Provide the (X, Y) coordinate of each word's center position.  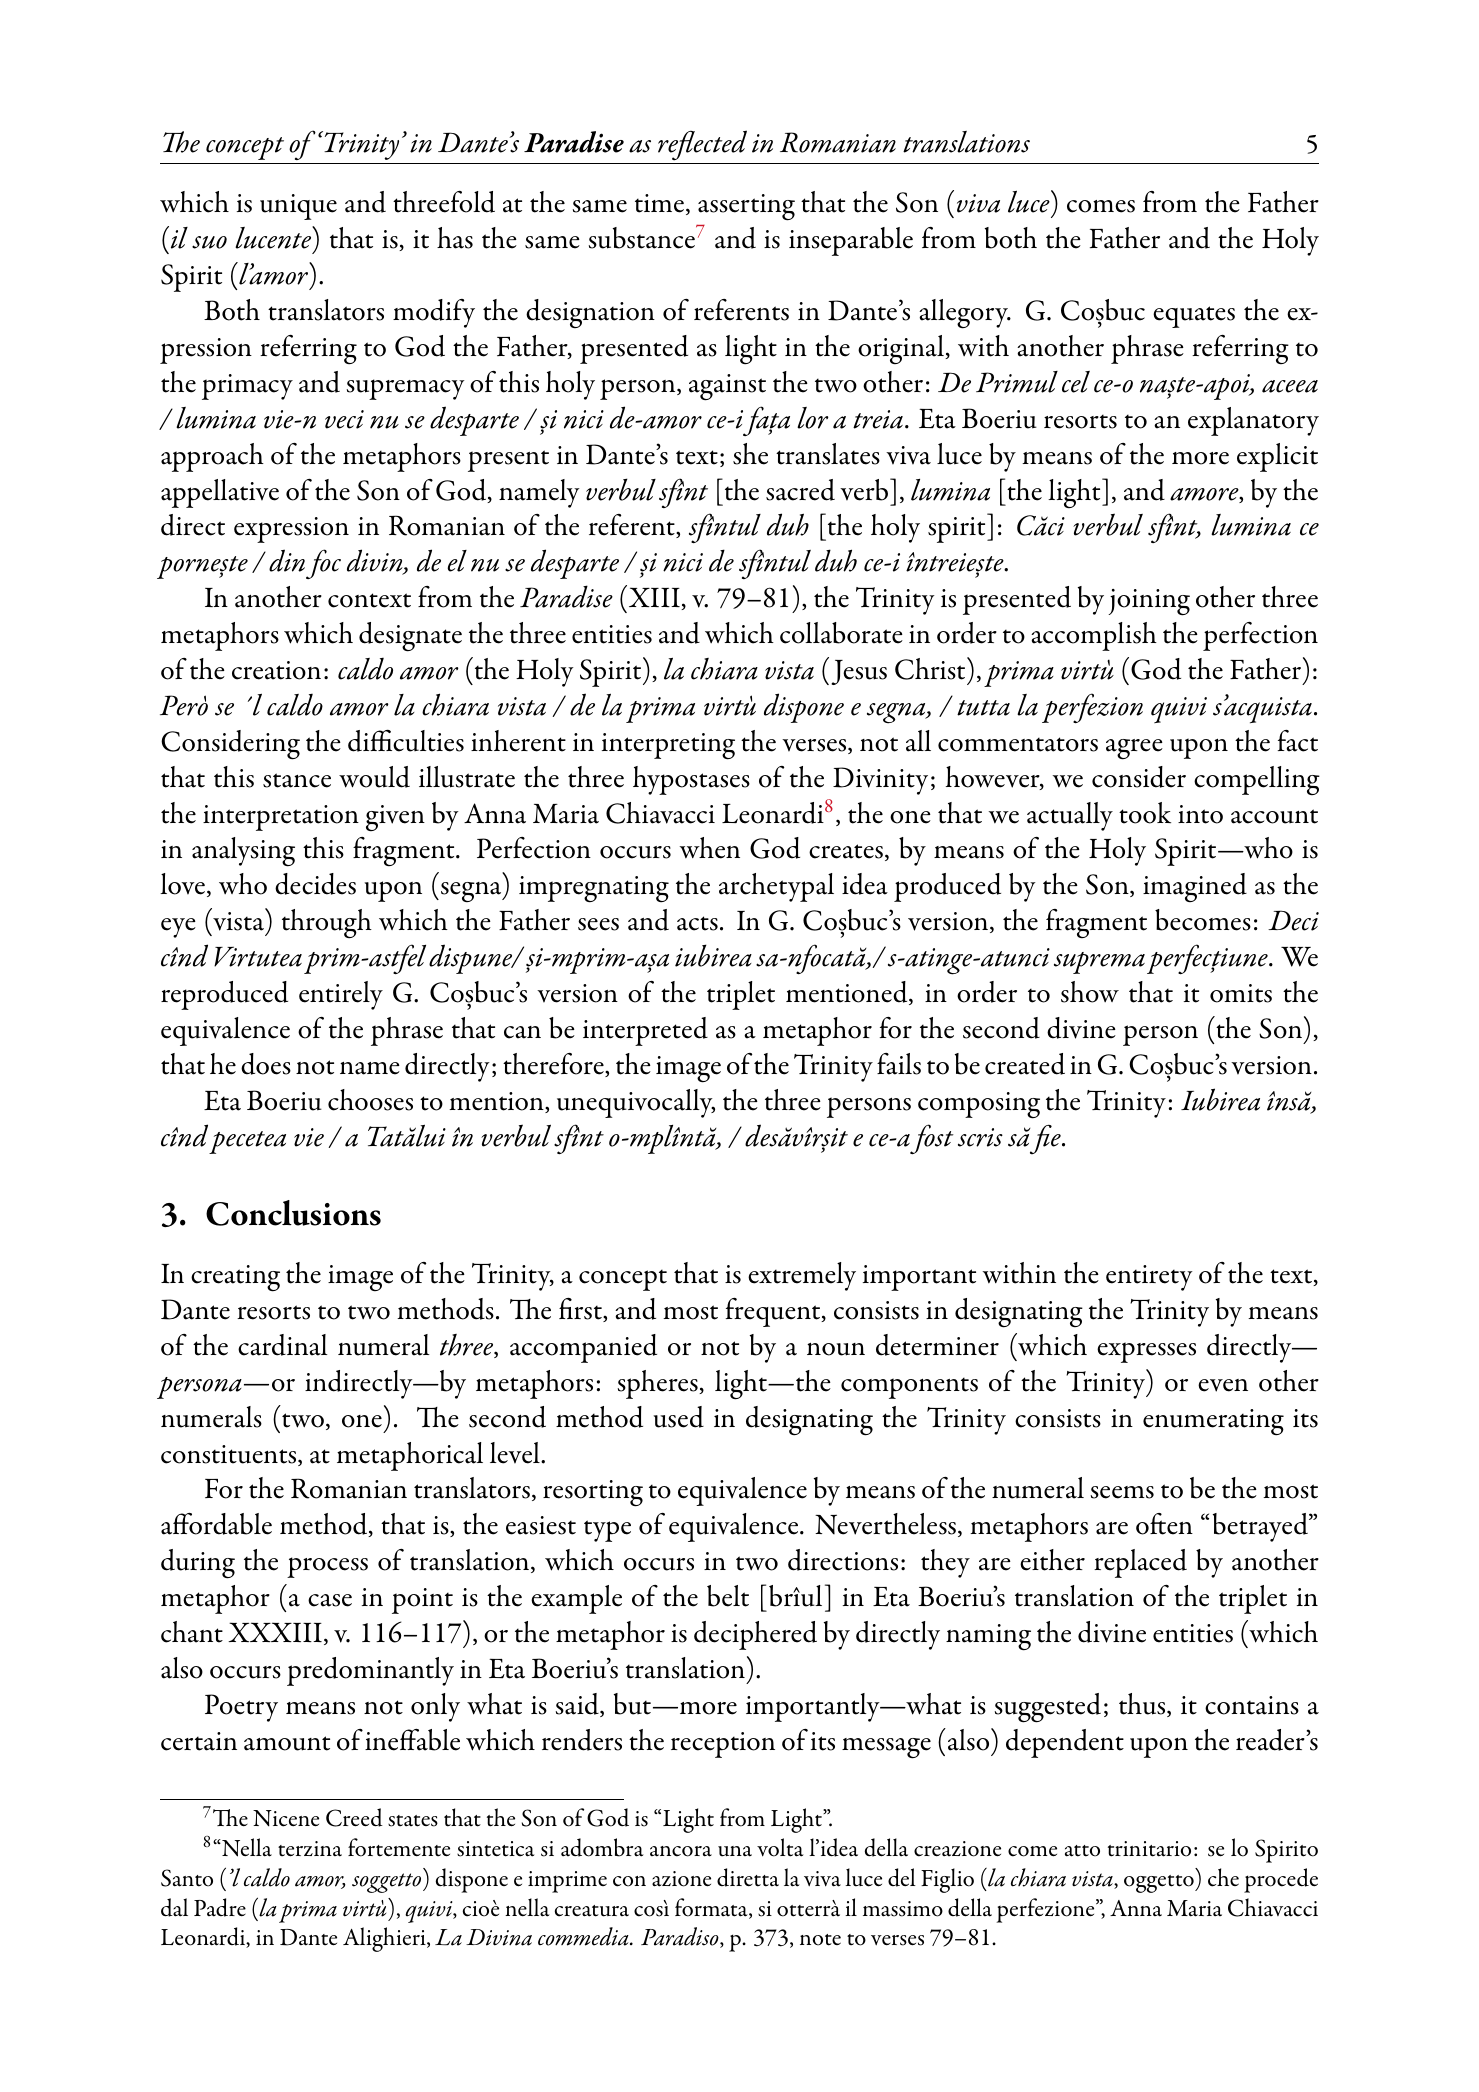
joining (1149, 602)
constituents (230, 1455)
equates (1194, 317)
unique (298, 207)
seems (1122, 1492)
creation (276, 670)
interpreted (645, 1031)
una (735, 1851)
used (679, 1417)
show (1090, 992)
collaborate (841, 633)
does (266, 1064)
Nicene (286, 1818)
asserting (746, 207)
